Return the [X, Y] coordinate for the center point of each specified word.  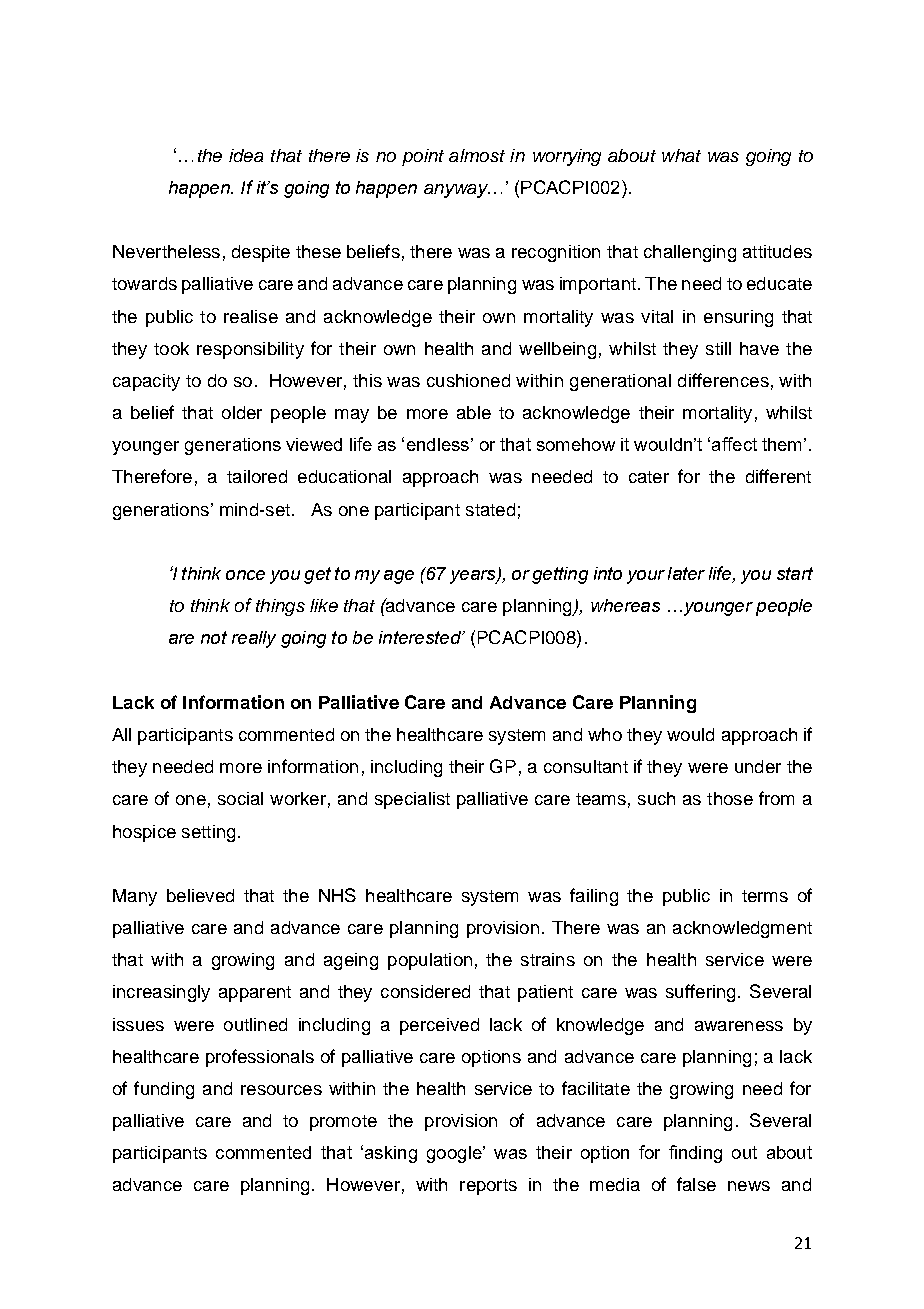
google [455, 1154]
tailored [257, 476]
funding [164, 1090]
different [778, 476]
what [681, 155]
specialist [412, 800]
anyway [457, 191]
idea [246, 155]
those [730, 798]
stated [490, 509]
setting [208, 833]
